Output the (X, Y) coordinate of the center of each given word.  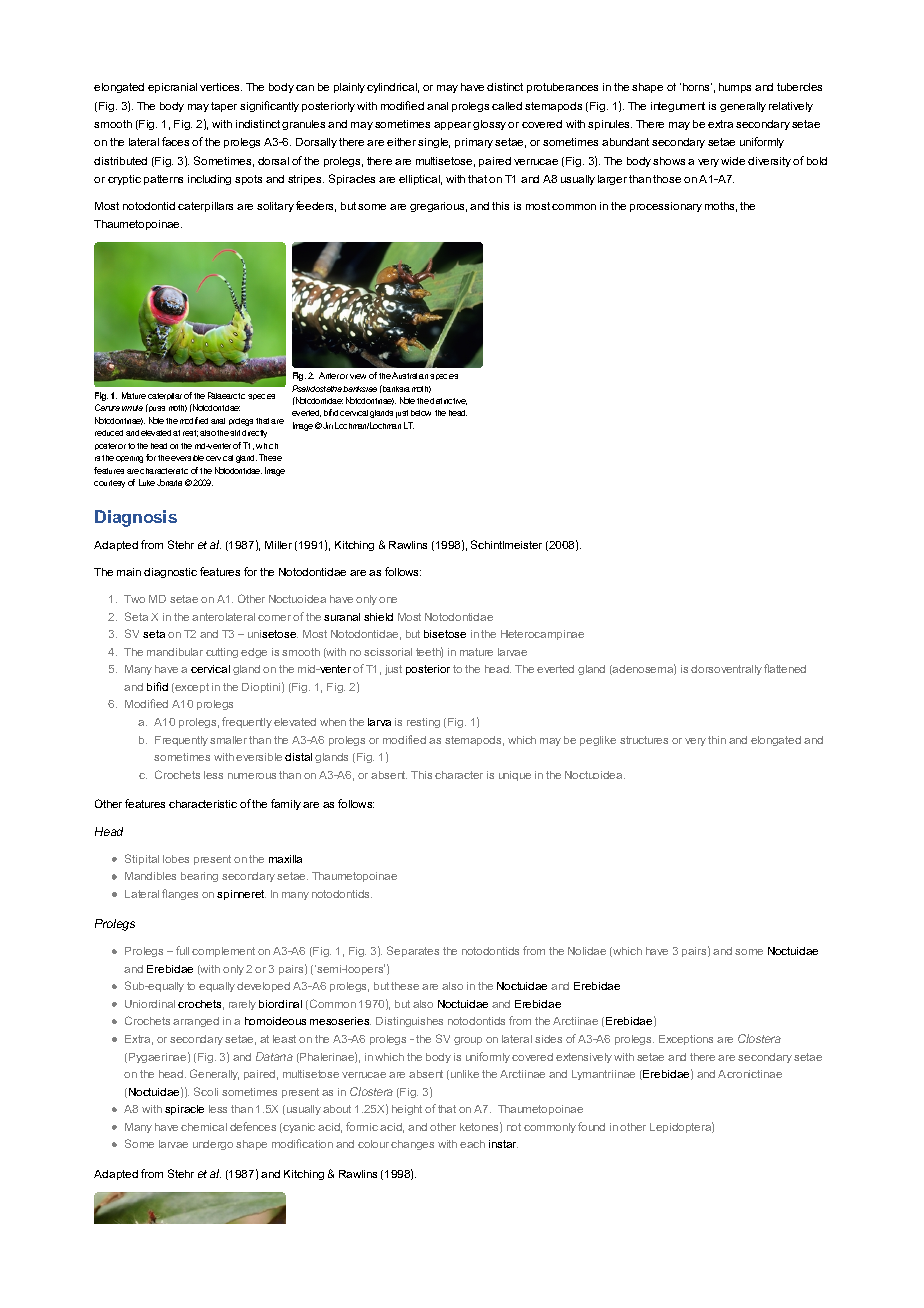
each (472, 1144)
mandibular (175, 652)
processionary (666, 207)
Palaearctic (226, 395)
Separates (413, 951)
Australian (410, 375)
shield (378, 617)
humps (735, 88)
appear (452, 126)
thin (717, 740)
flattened (785, 668)
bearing (199, 877)
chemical (204, 1127)
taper (224, 107)
